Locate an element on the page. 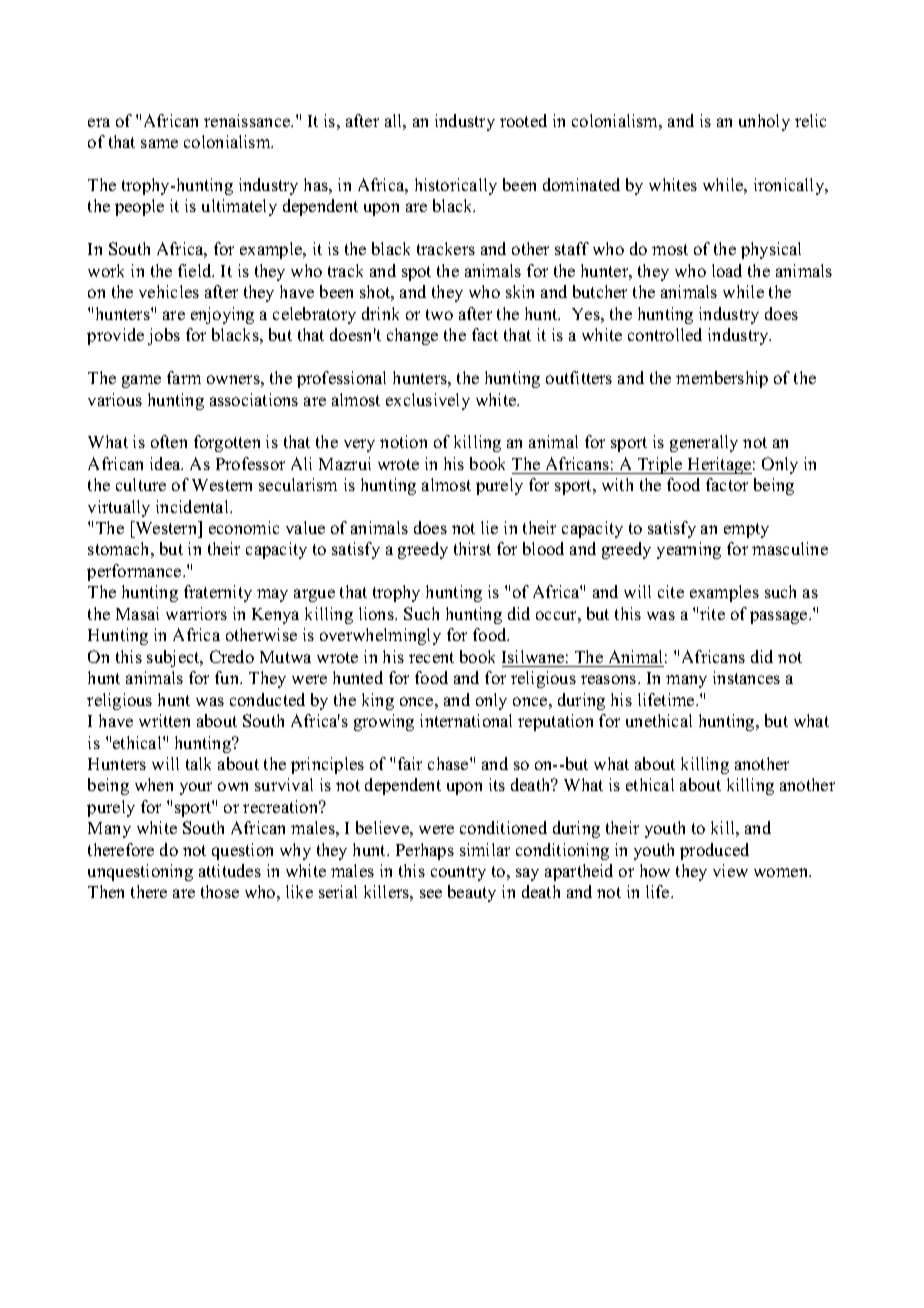  instances is located at coordinates (746, 677).
